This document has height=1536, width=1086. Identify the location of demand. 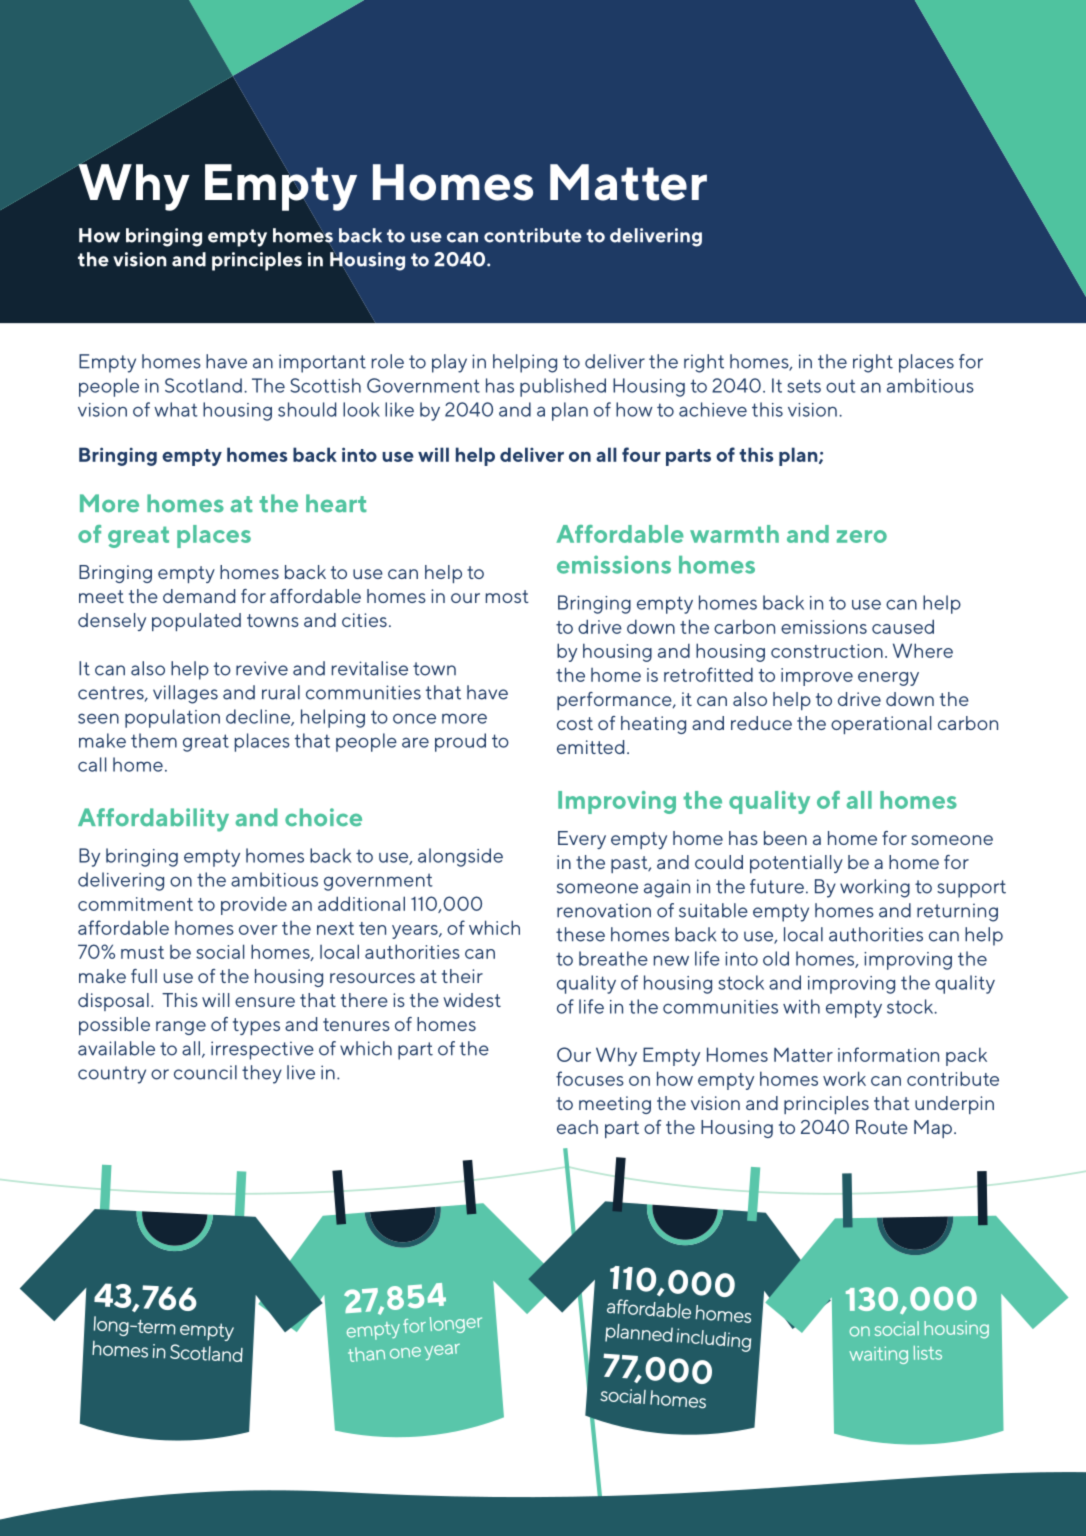
(199, 596).
